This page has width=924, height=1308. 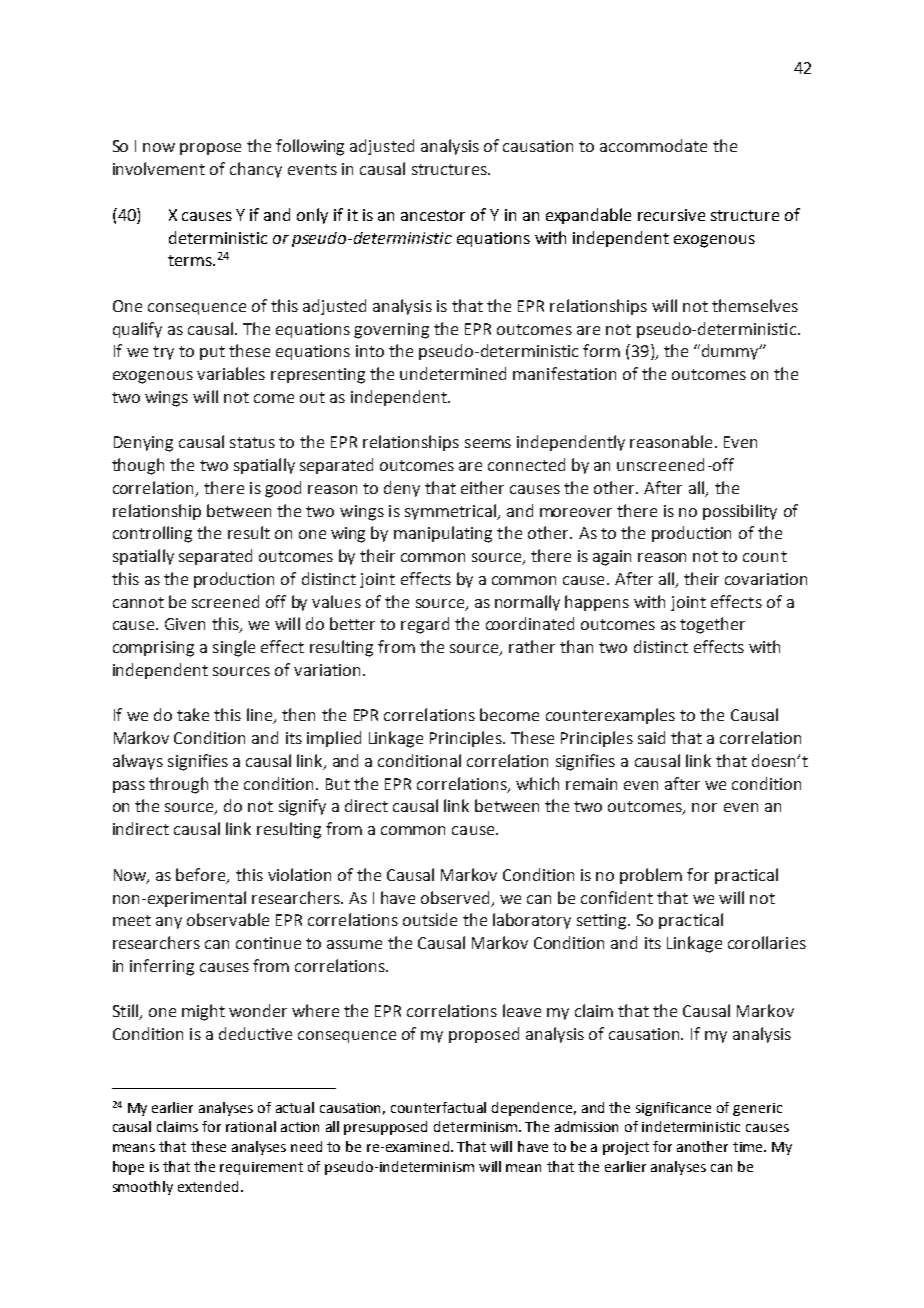 What do you see at coordinates (159, 168) in the page?
I see `involvement` at bounding box center [159, 168].
